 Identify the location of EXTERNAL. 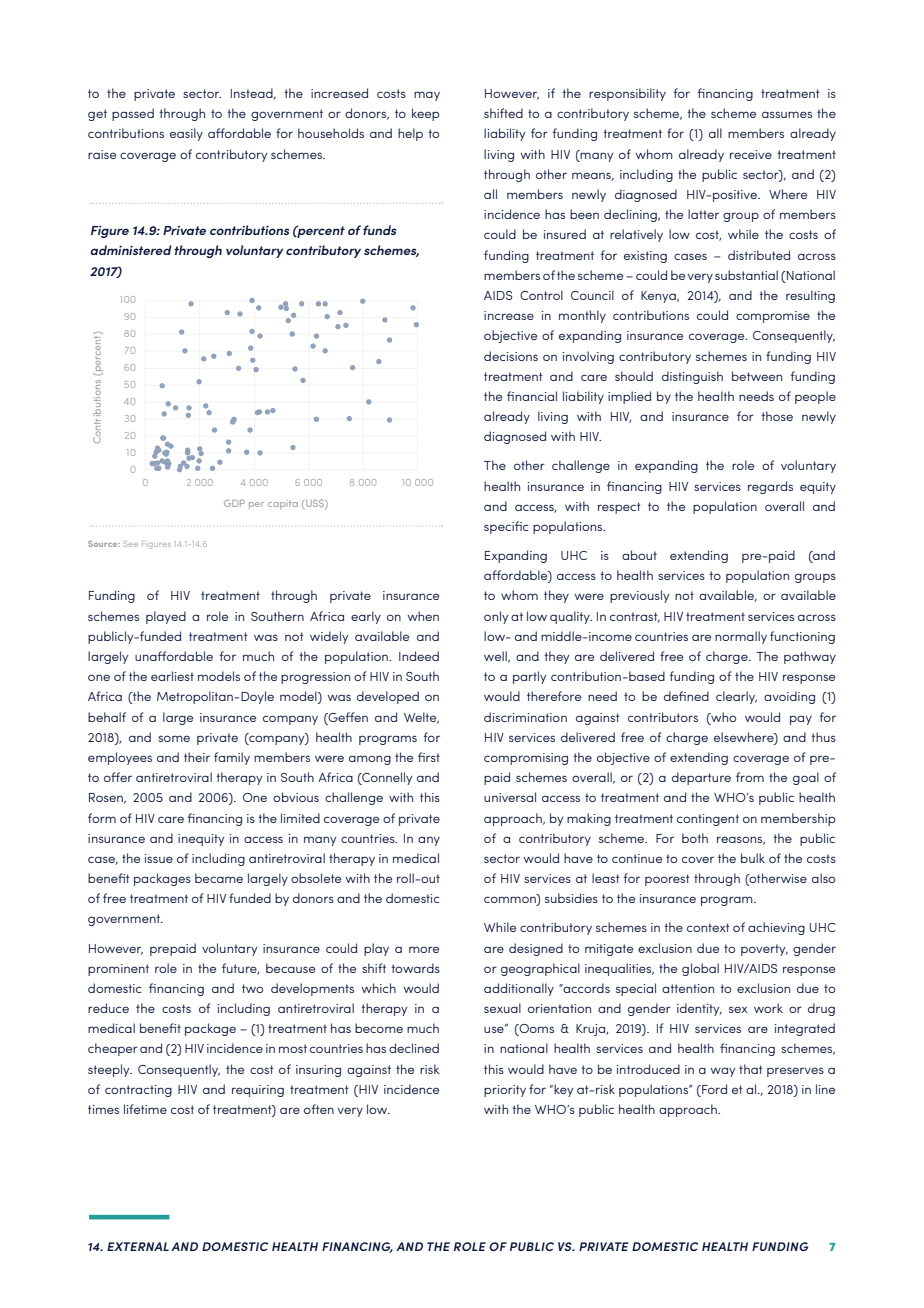
(138, 1246).
